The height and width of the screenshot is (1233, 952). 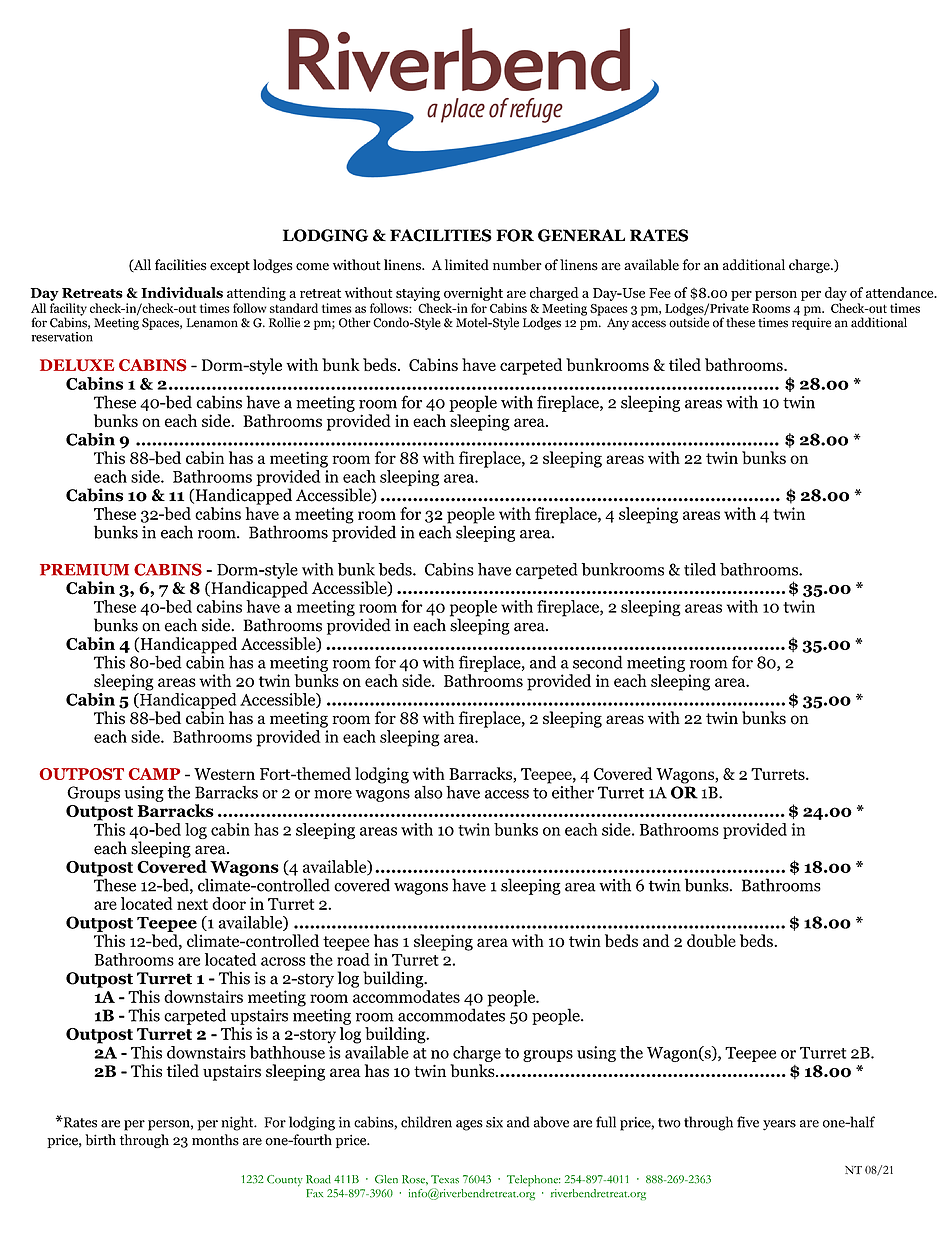 What do you see at coordinates (618, 324) in the screenshot?
I see `Any` at bounding box center [618, 324].
